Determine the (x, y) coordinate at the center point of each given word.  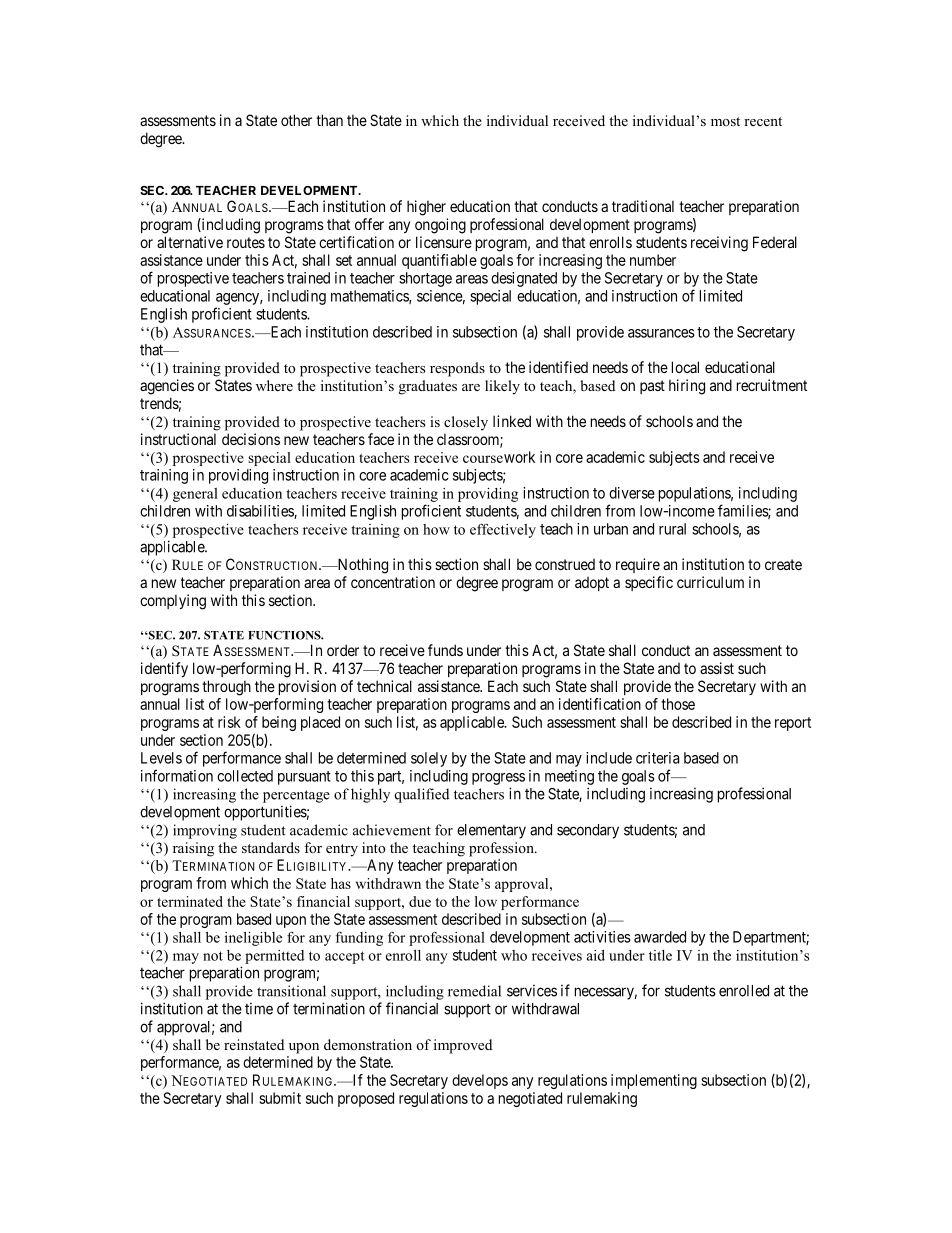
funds (445, 650)
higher (426, 208)
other (296, 120)
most (725, 121)
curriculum (710, 582)
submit (280, 1098)
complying (173, 602)
